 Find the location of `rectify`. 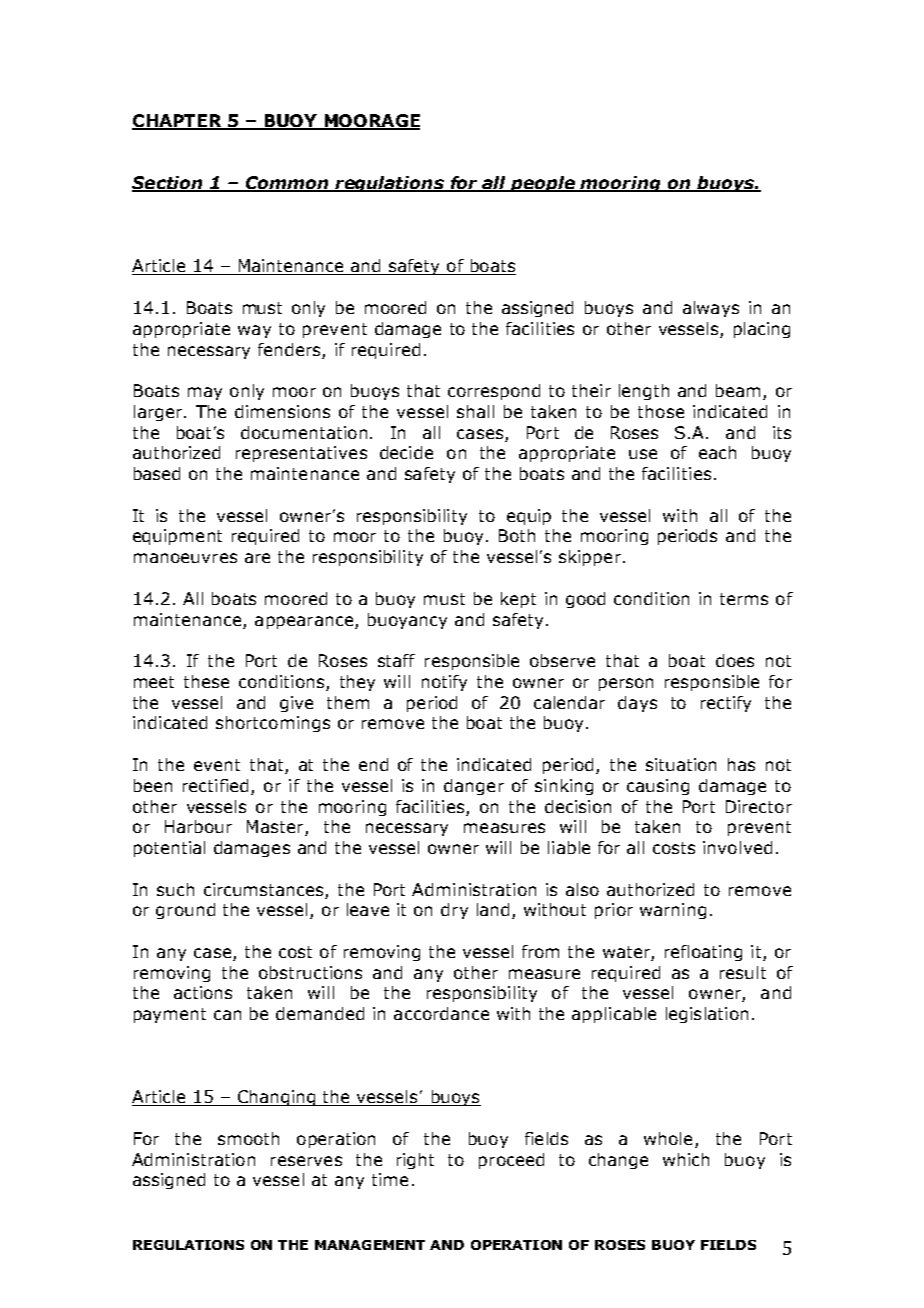

rectify is located at coordinates (726, 704).
